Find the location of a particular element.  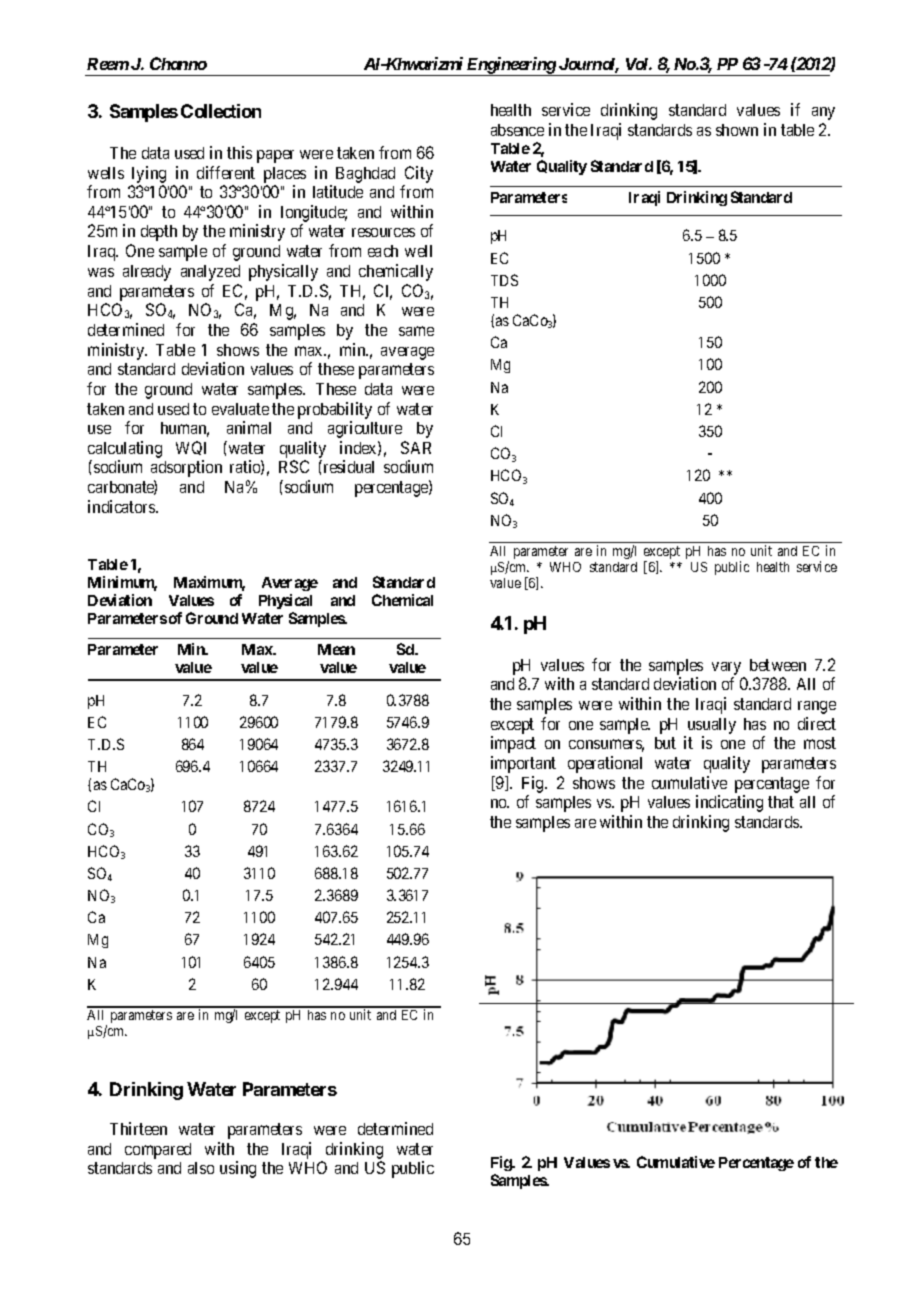

Collection is located at coordinates (221, 111).
